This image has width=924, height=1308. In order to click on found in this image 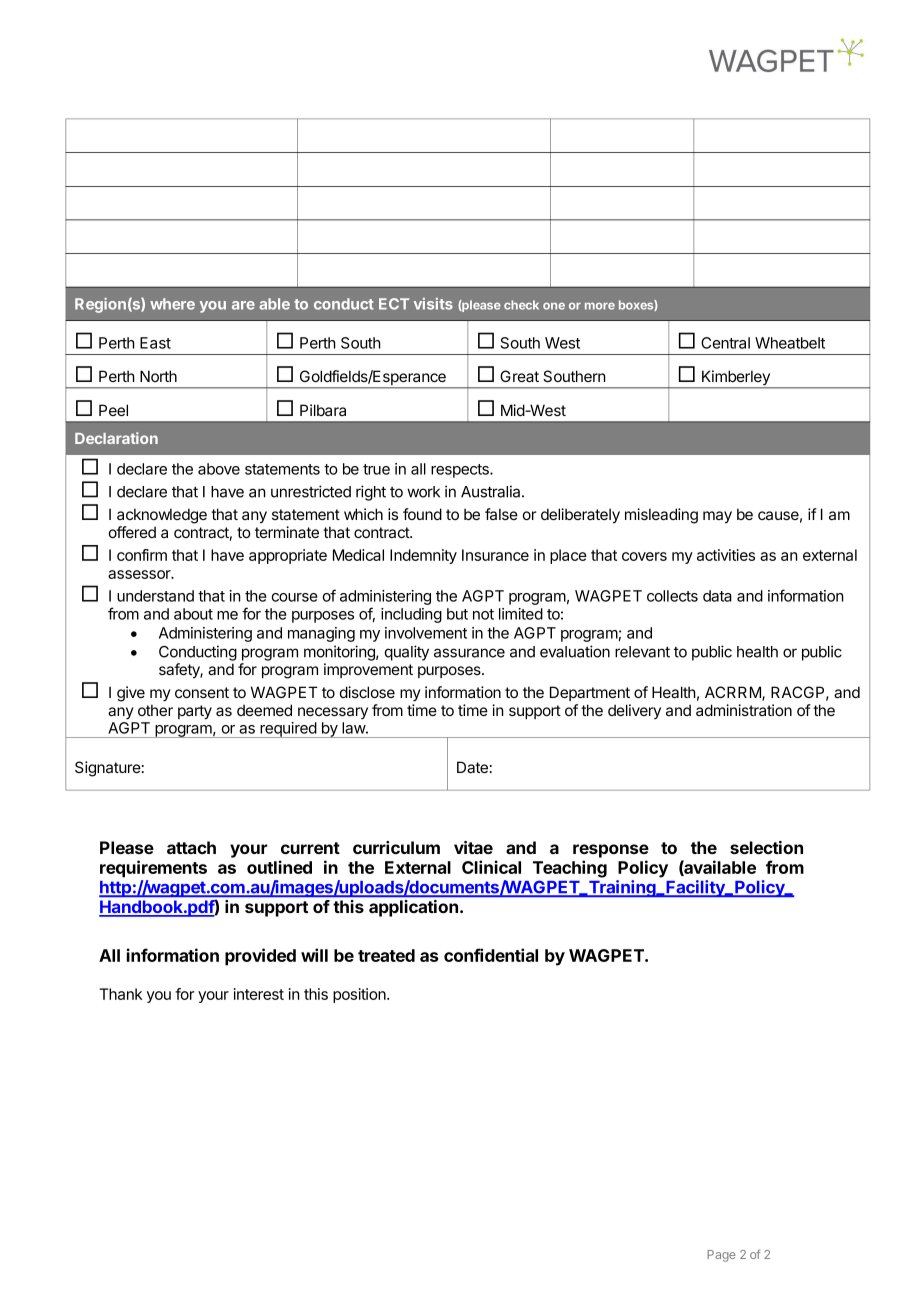, I will do `click(422, 514)`.
